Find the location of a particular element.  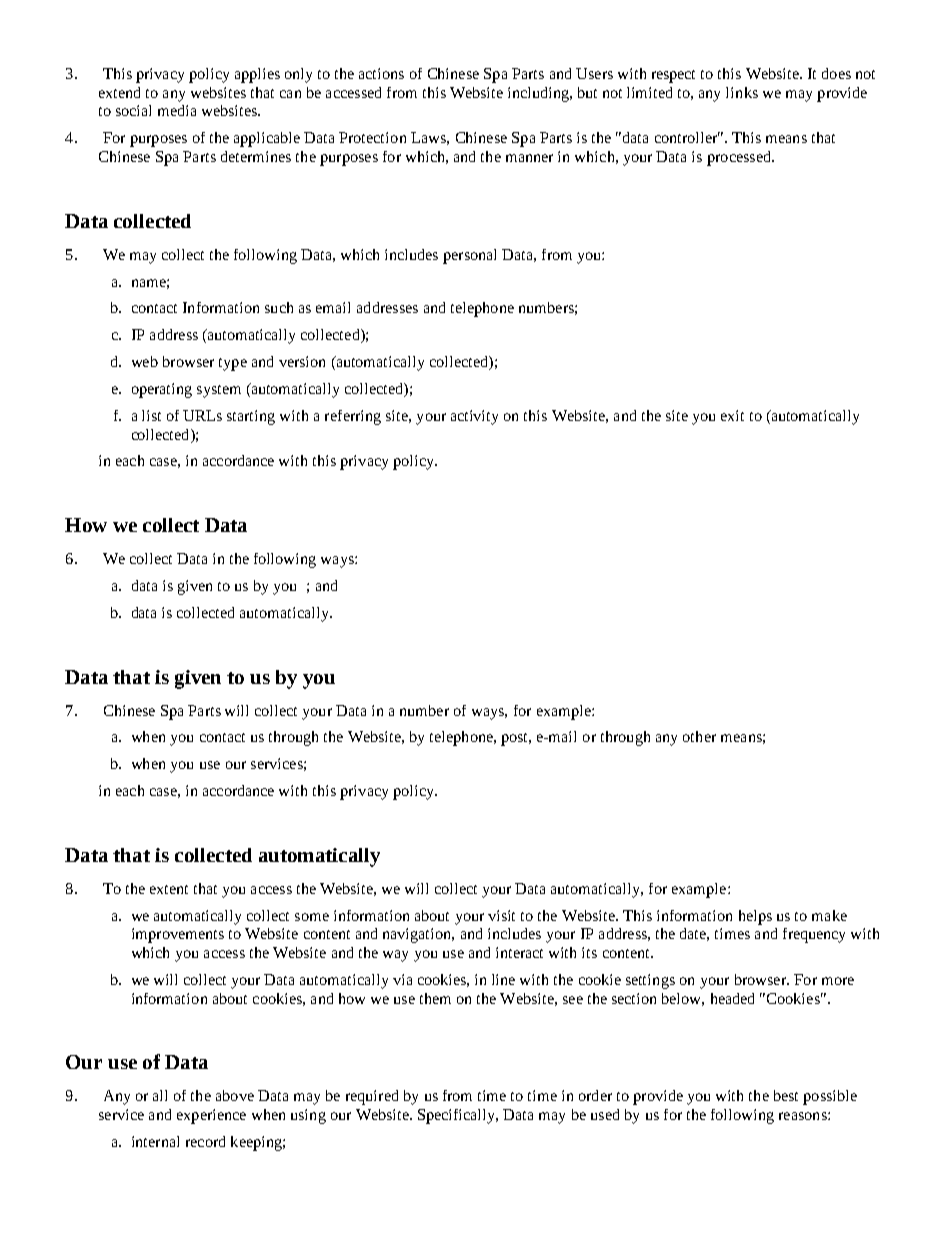

starting is located at coordinates (251, 417).
